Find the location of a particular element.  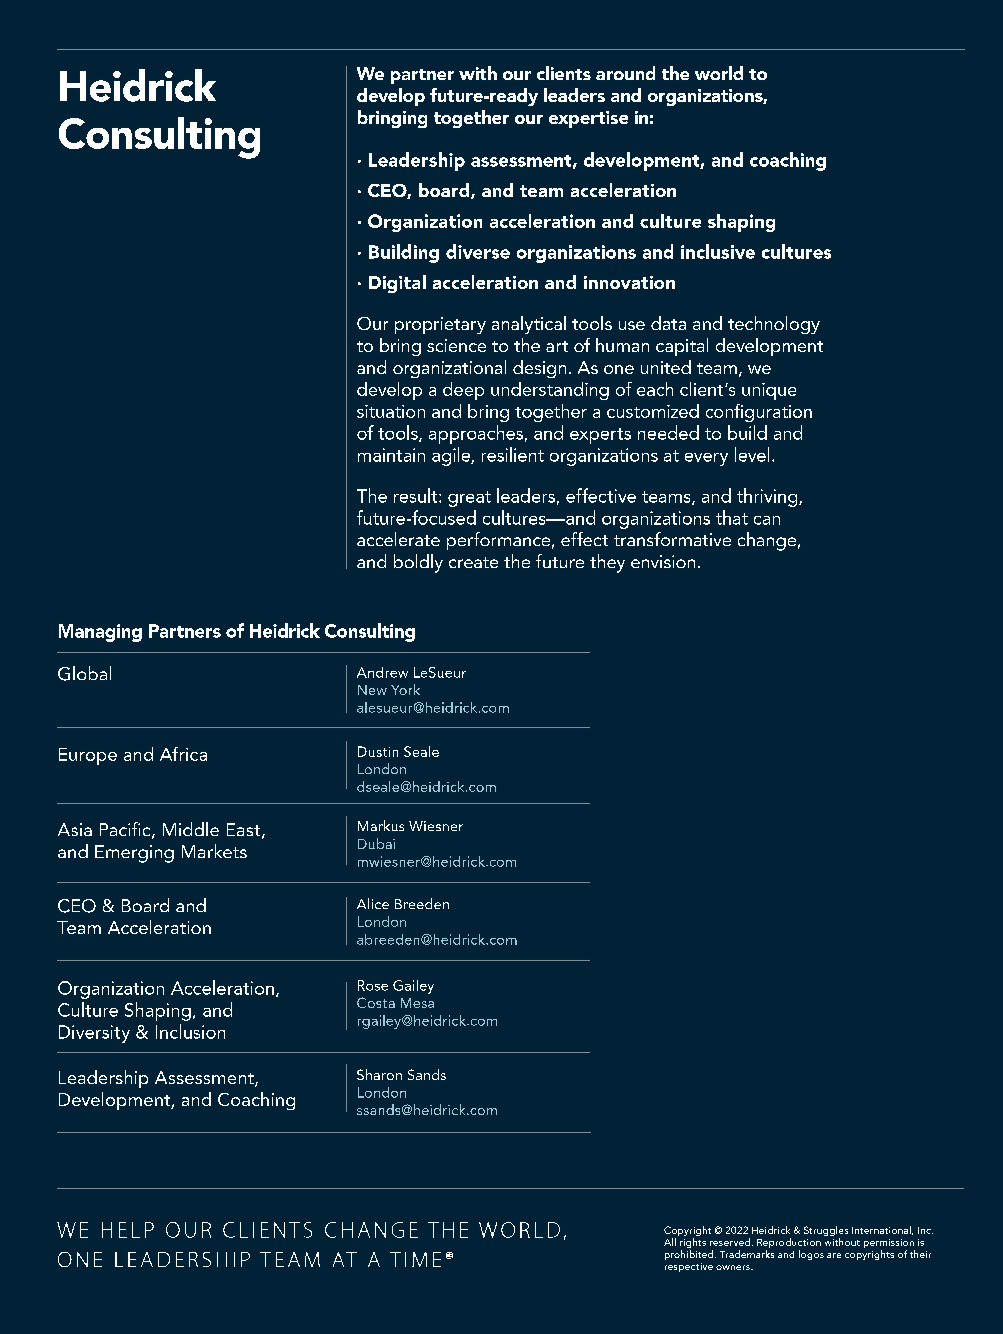

All is located at coordinates (670, 1242).
